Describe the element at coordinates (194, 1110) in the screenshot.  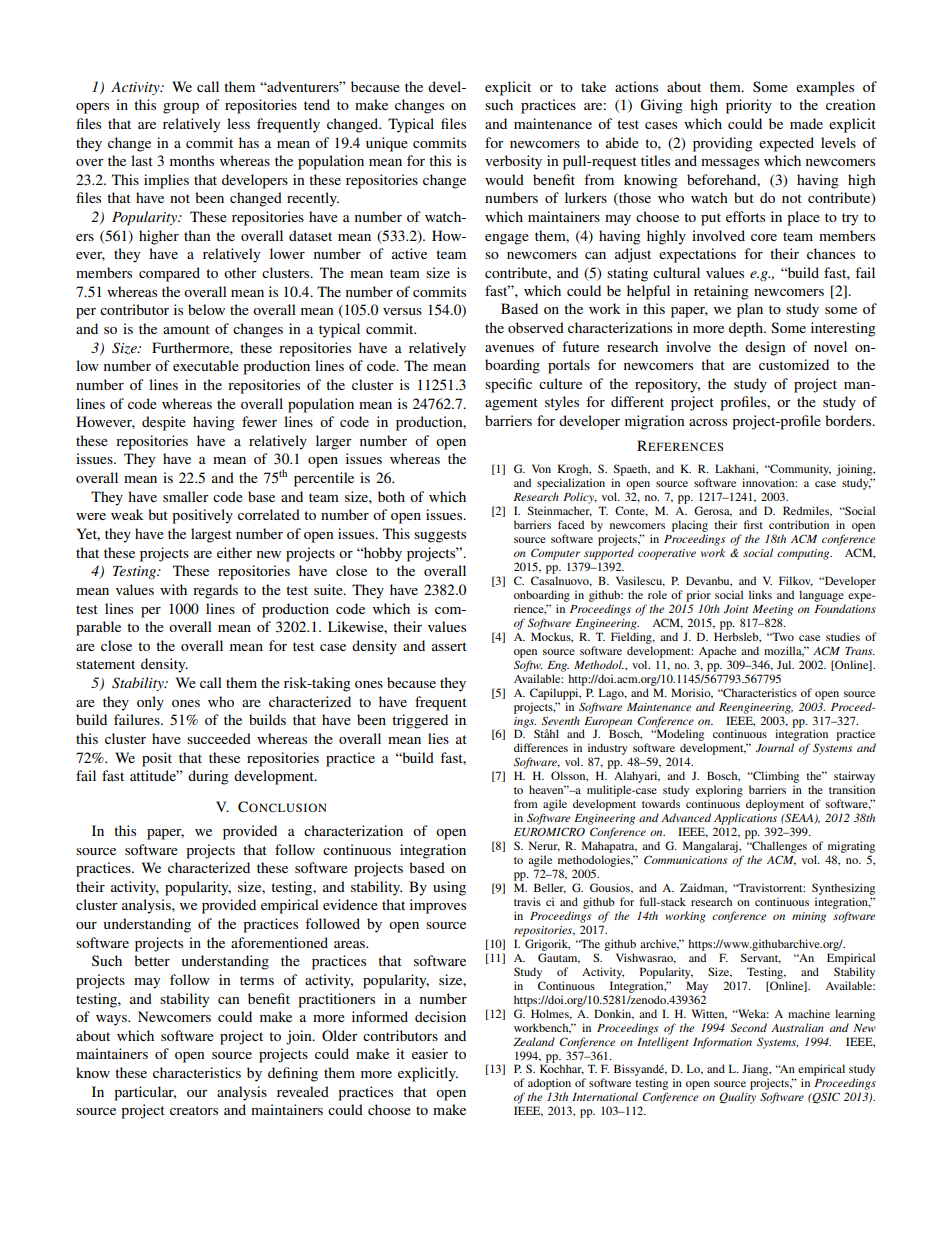
I see `creators` at that location.
